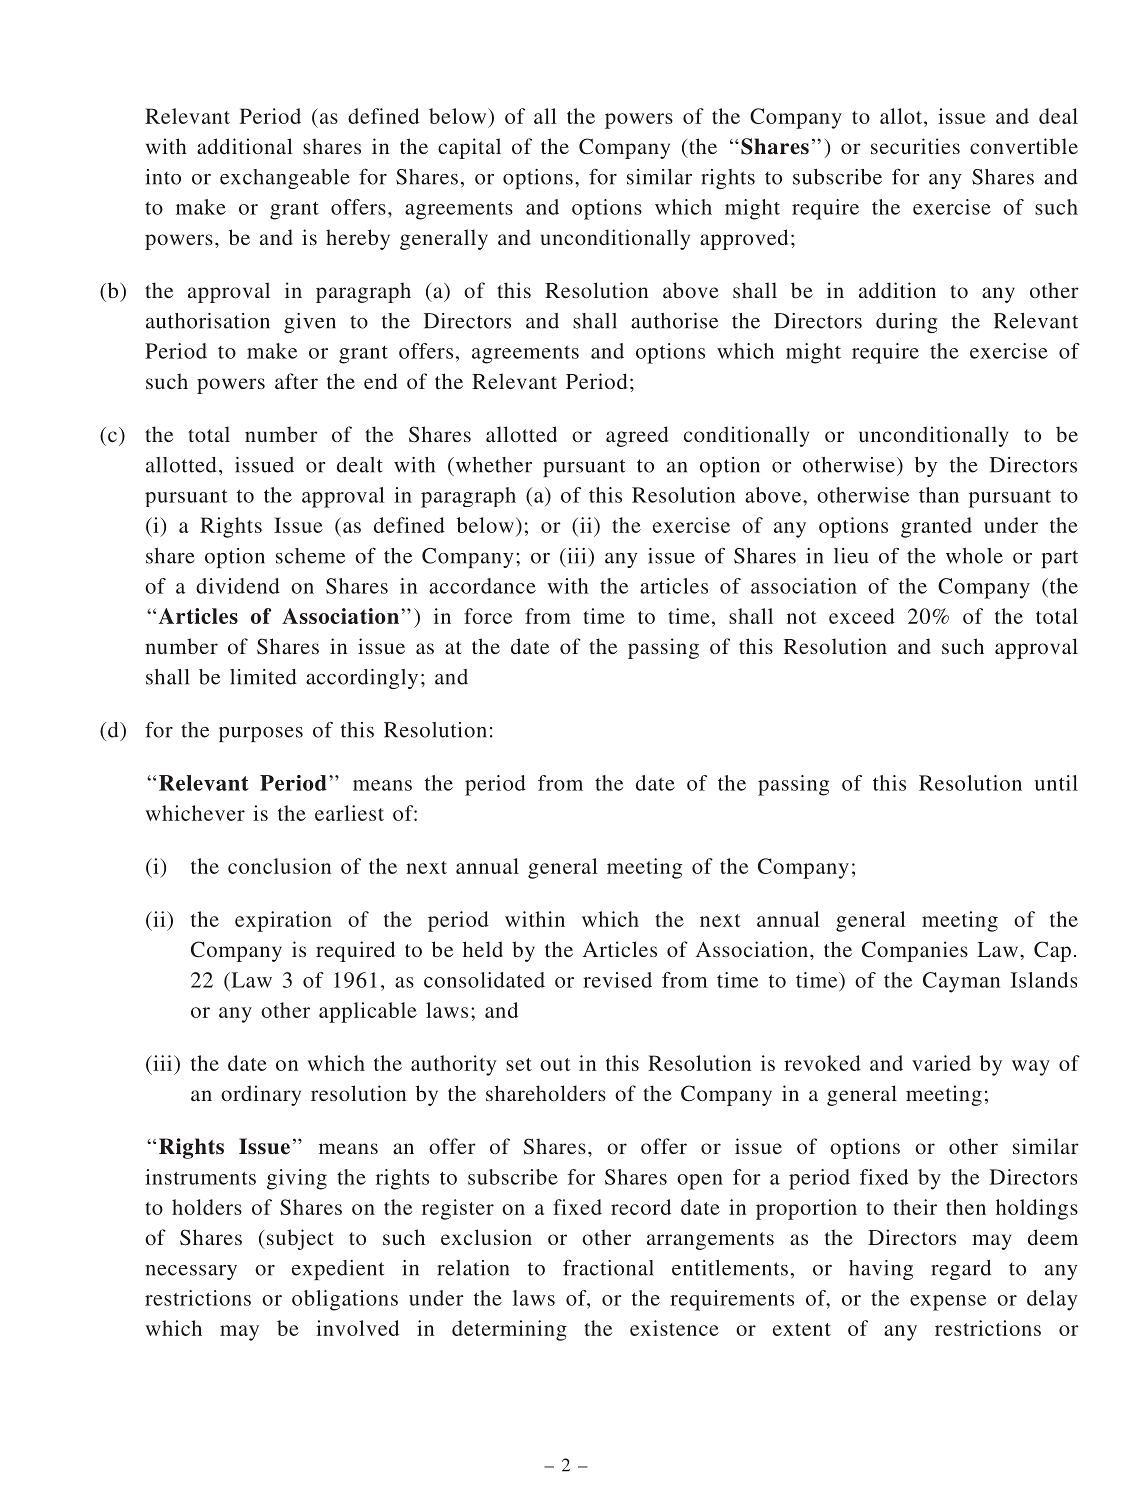  I want to click on exchangeable, so click(285, 179).
